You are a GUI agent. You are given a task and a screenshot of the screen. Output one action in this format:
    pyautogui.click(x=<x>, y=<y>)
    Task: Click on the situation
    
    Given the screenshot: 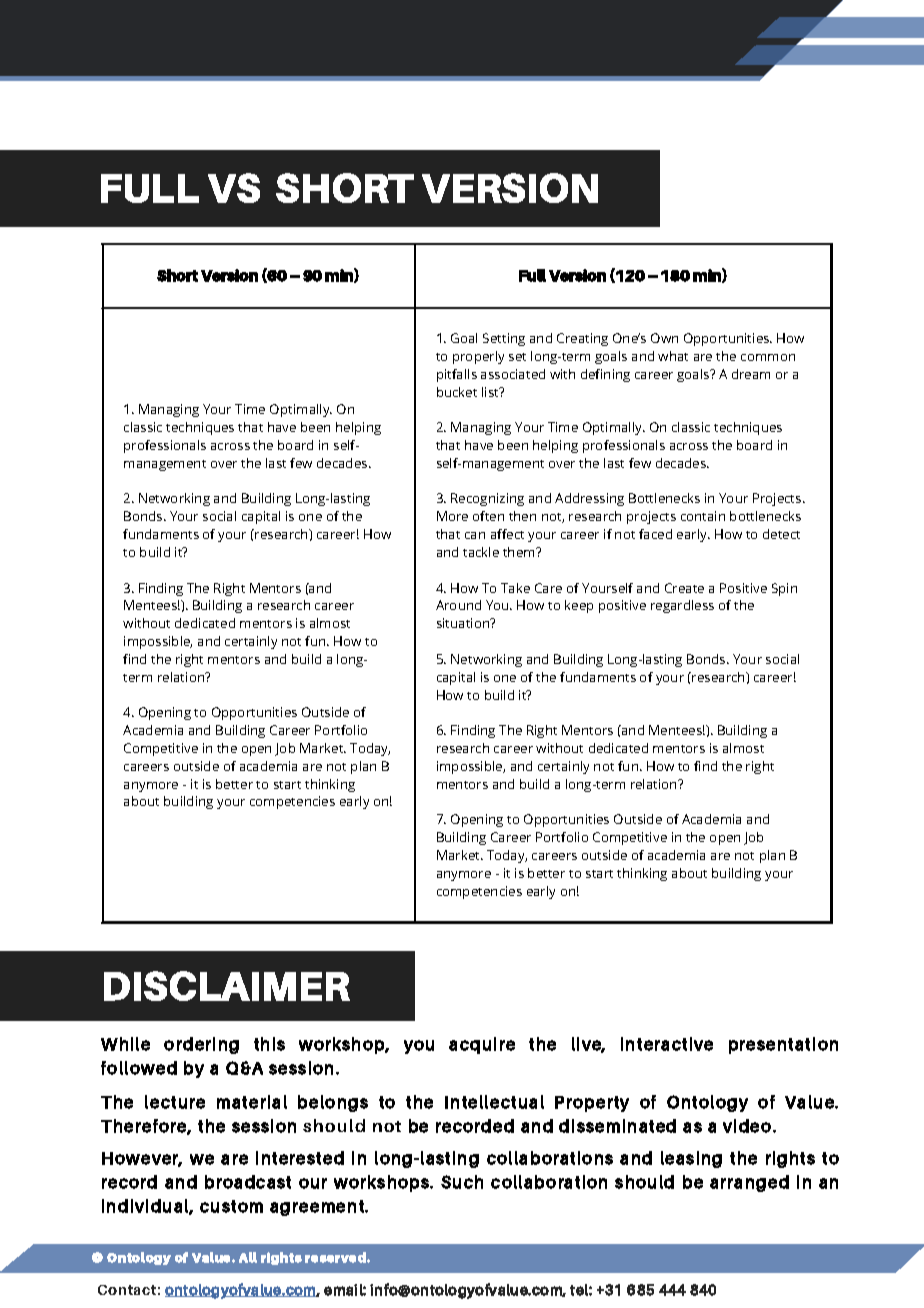 What is the action you would take?
    pyautogui.click(x=464, y=623)
